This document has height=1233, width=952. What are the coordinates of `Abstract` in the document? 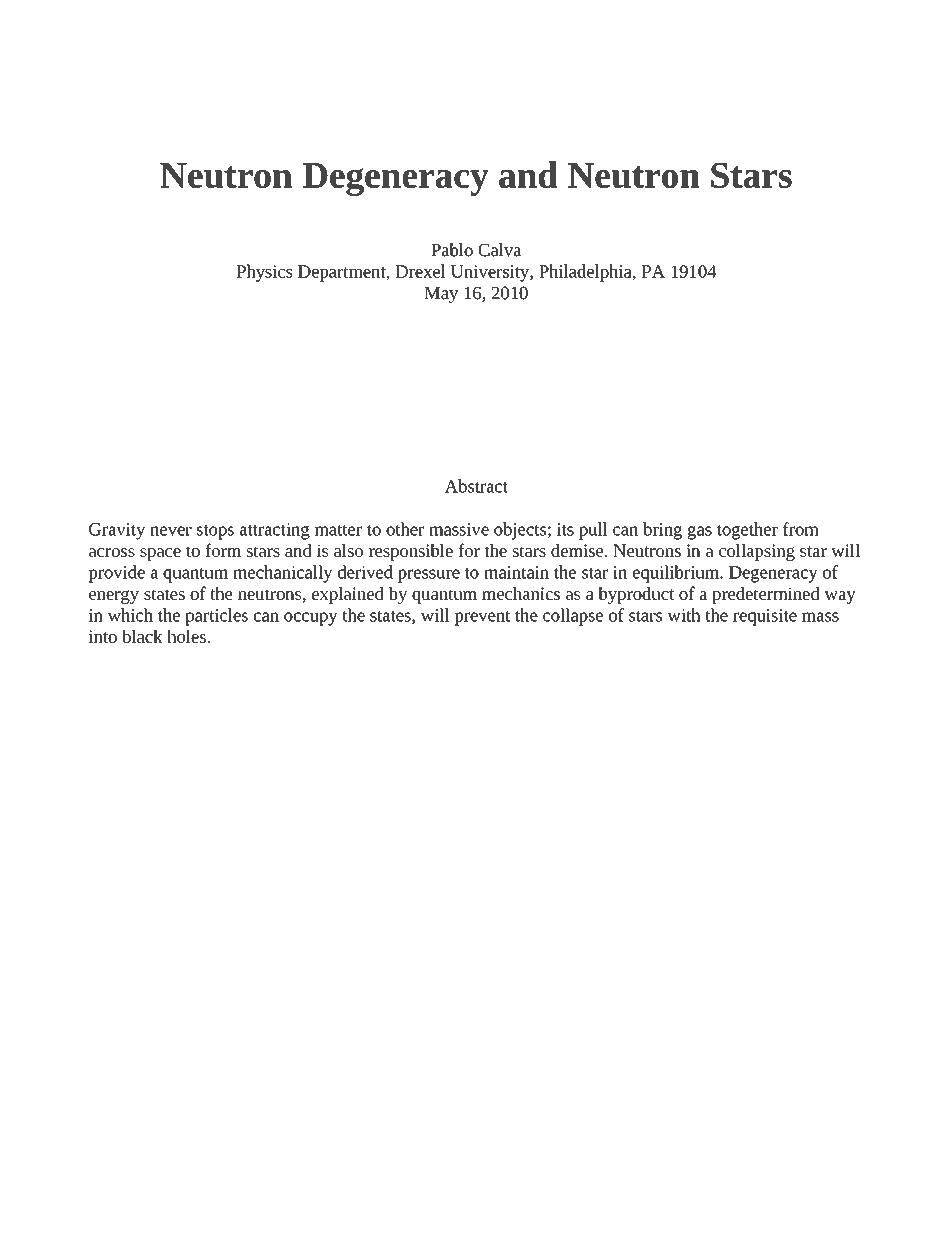 It's located at (476, 486).
